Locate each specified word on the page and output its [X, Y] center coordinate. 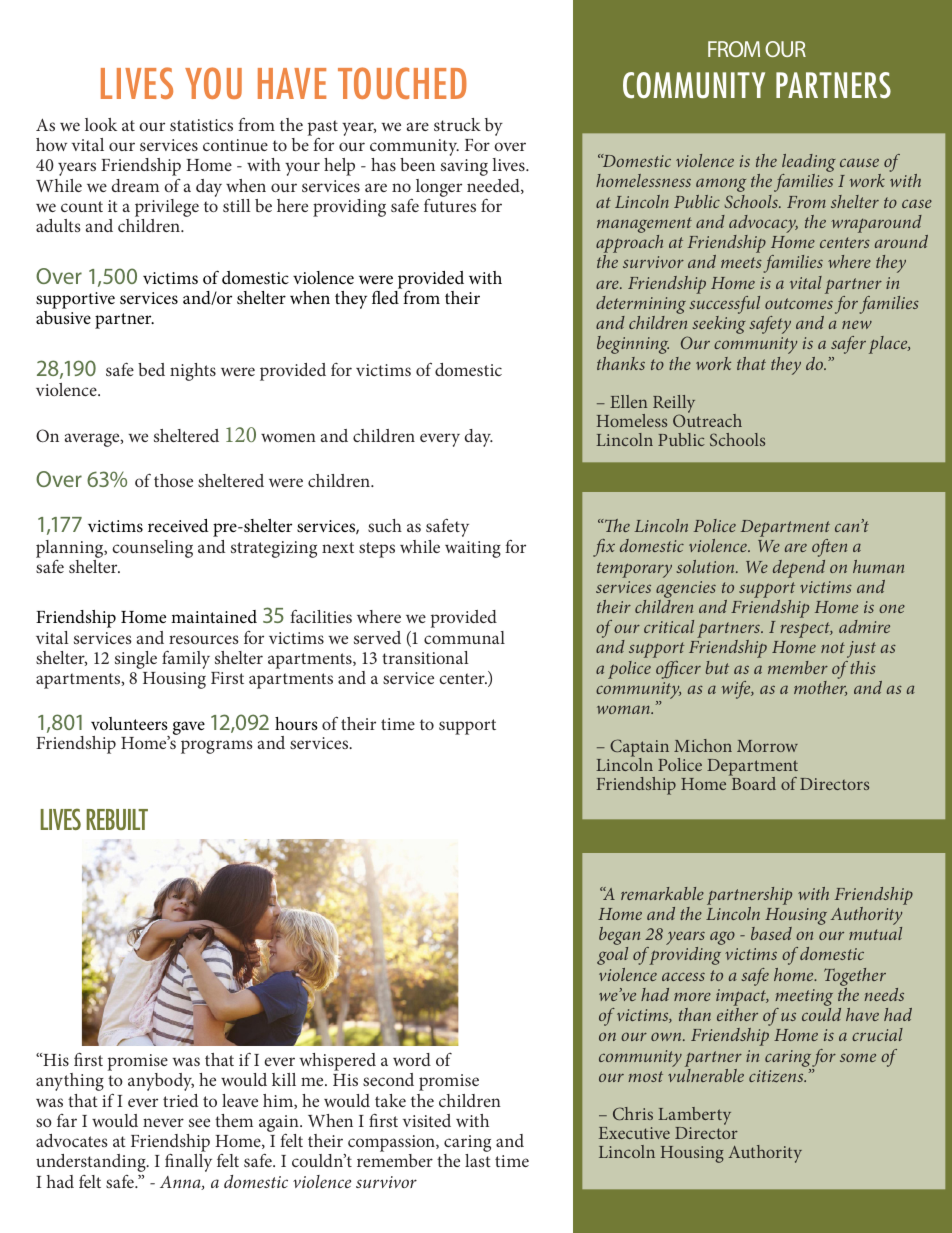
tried [180, 1100]
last [478, 1160]
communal [464, 637]
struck [457, 124]
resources [204, 639]
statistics [201, 125]
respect [806, 630]
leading [808, 164]
